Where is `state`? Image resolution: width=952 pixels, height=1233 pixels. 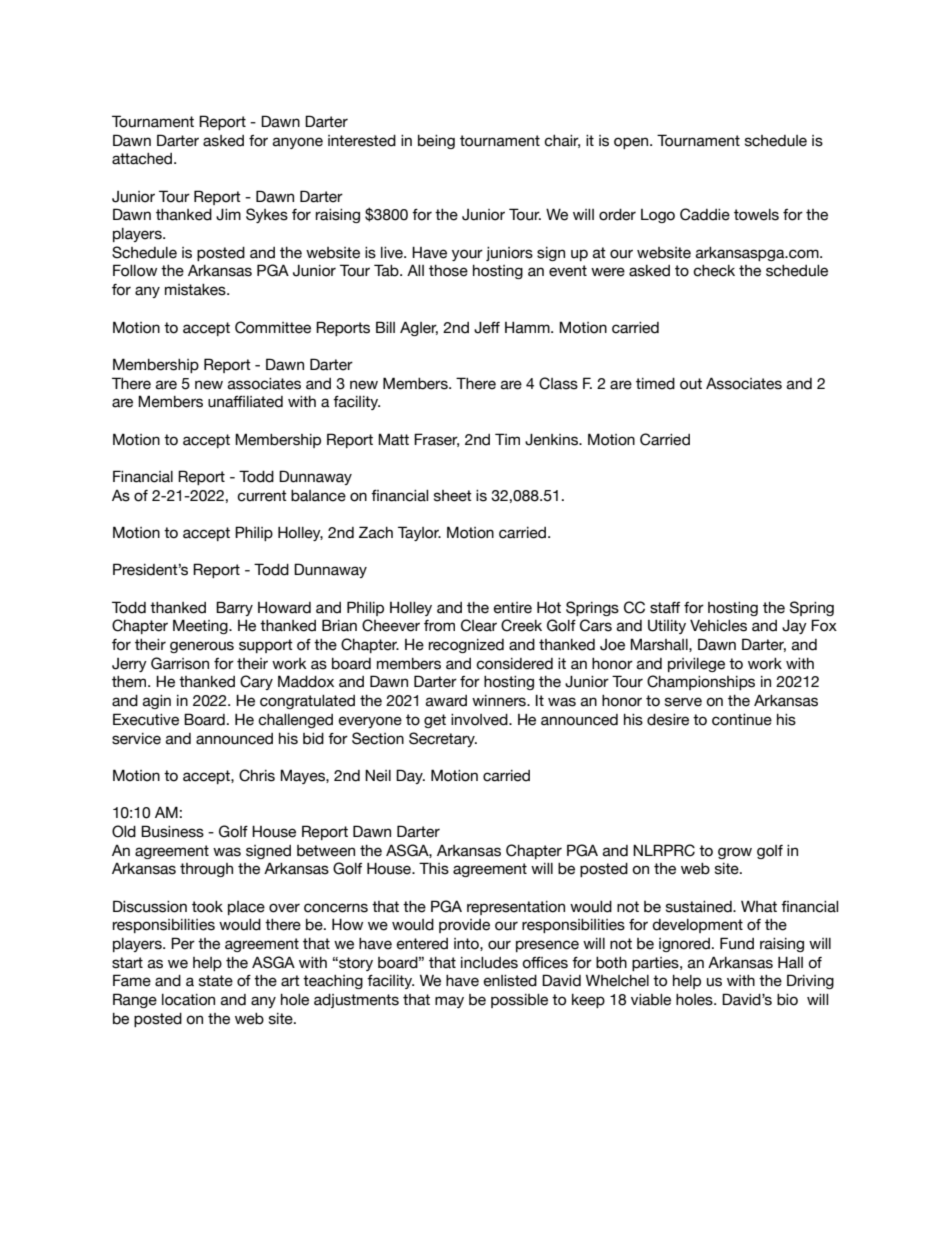 state is located at coordinates (216, 981).
